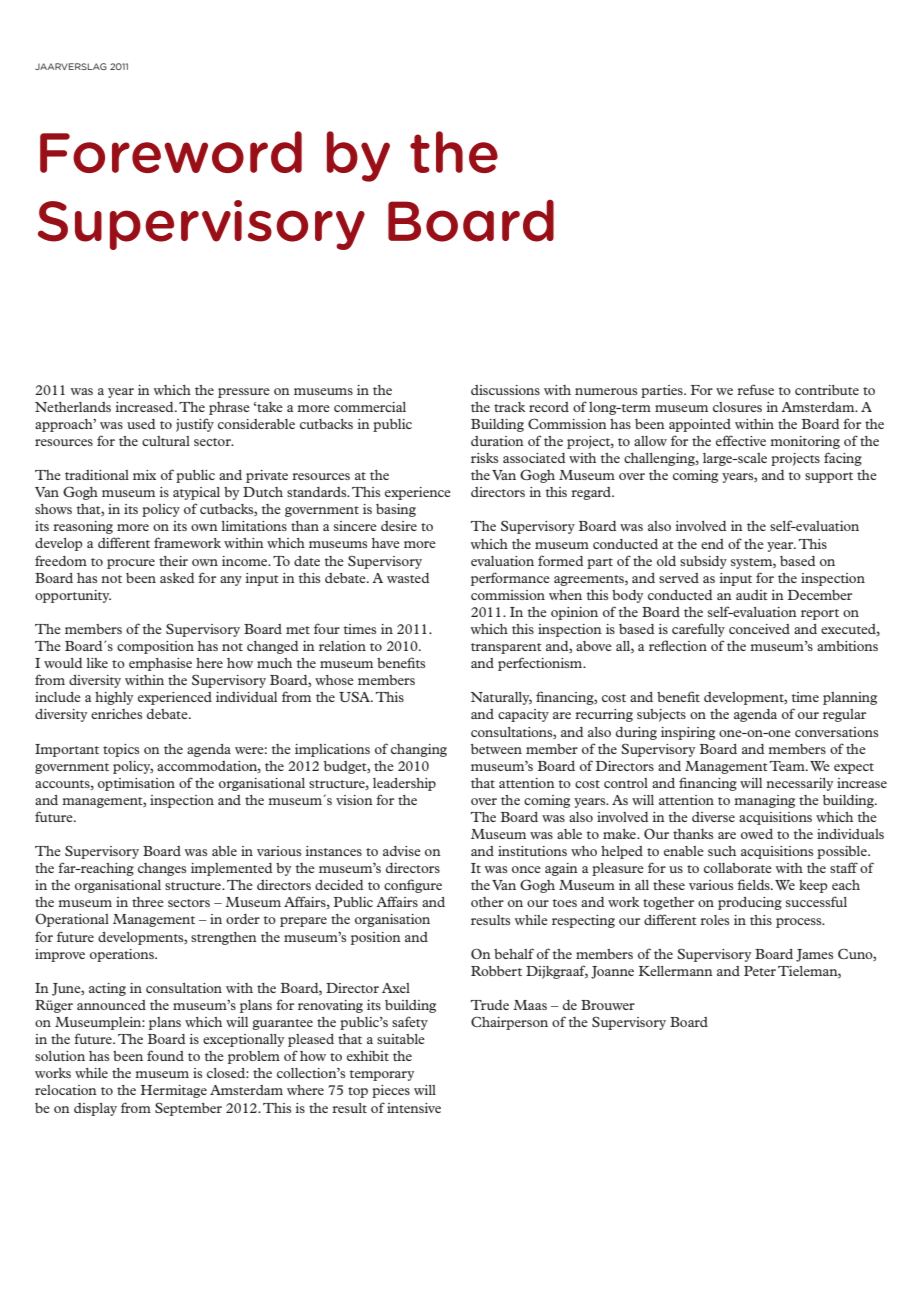 The height and width of the screenshot is (1308, 924). What do you see at coordinates (414, 1108) in the screenshot?
I see `intensive` at bounding box center [414, 1108].
